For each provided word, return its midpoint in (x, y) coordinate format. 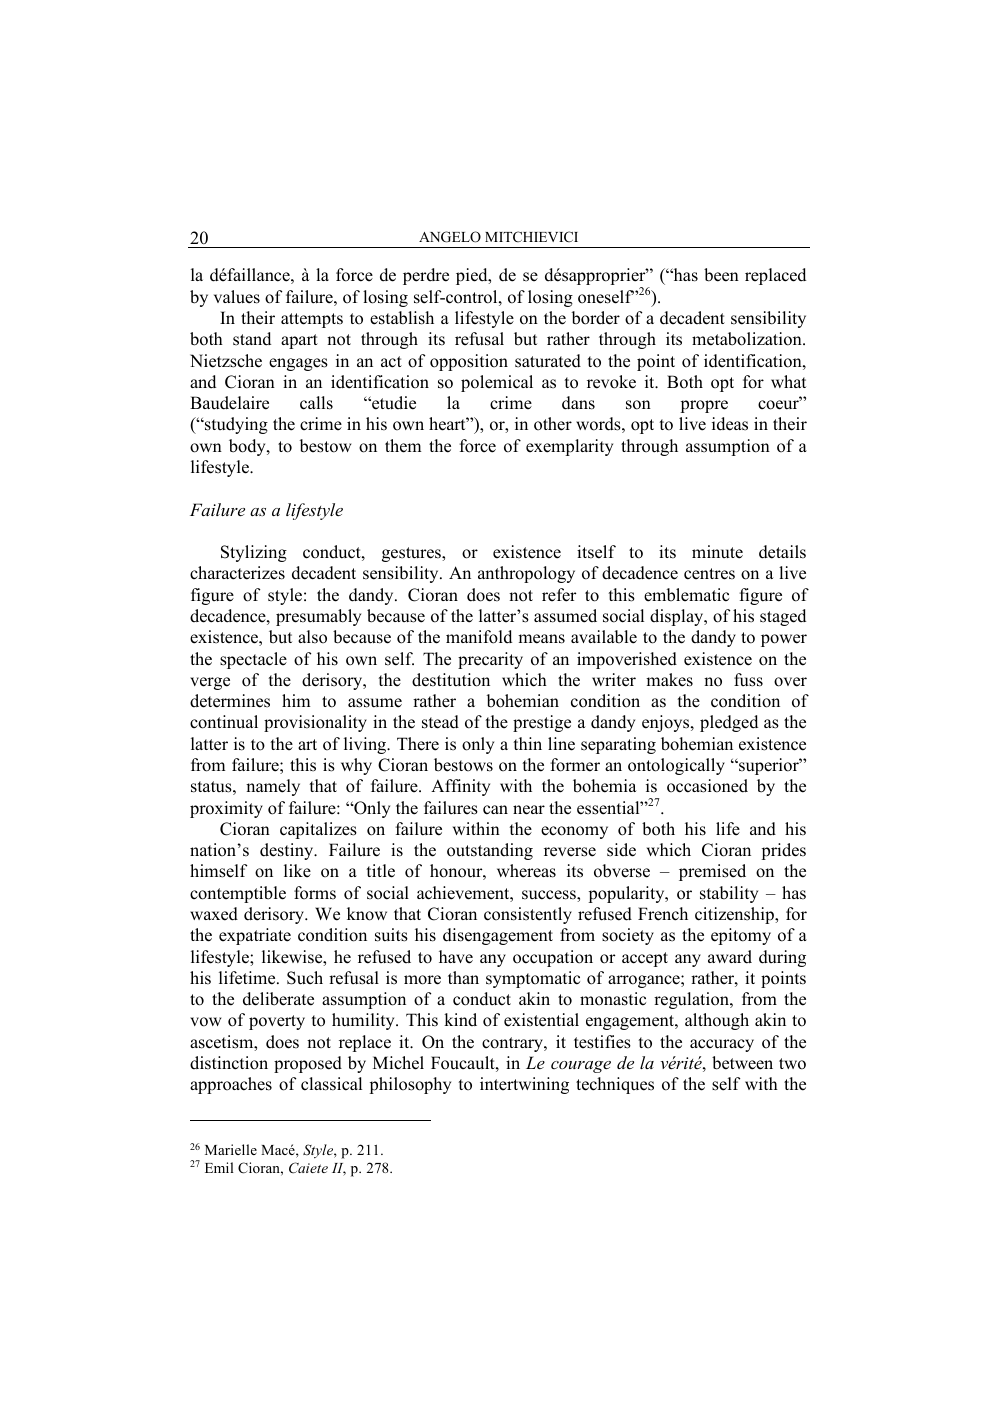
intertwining (524, 1085)
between (742, 1063)
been (721, 275)
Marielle (231, 1149)
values (237, 297)
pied (473, 276)
